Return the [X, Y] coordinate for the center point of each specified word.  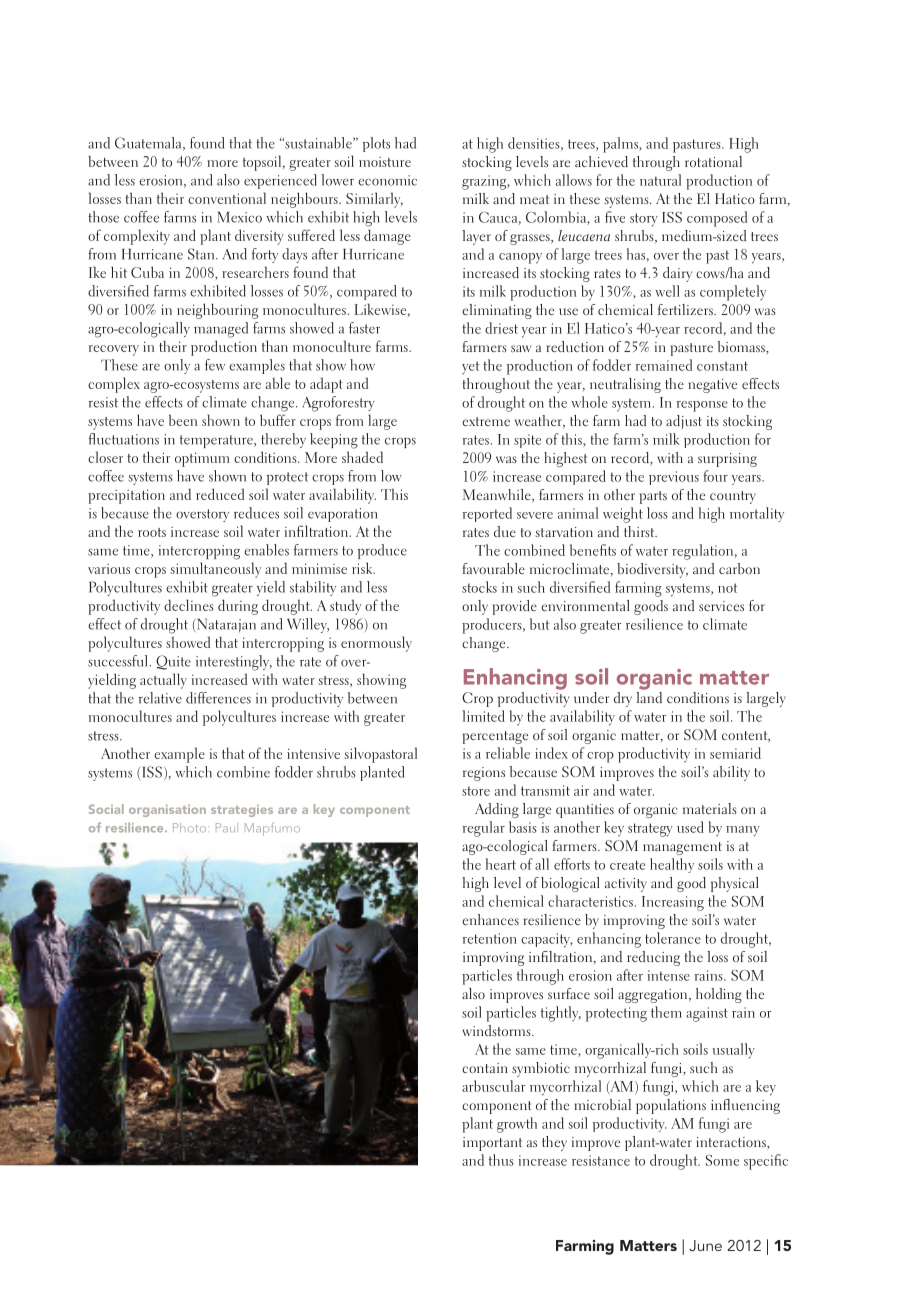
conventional [227, 198]
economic [387, 180]
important [492, 1144]
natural [660, 180]
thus [501, 1160]
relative [160, 698]
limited [483, 716]
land [649, 696]
